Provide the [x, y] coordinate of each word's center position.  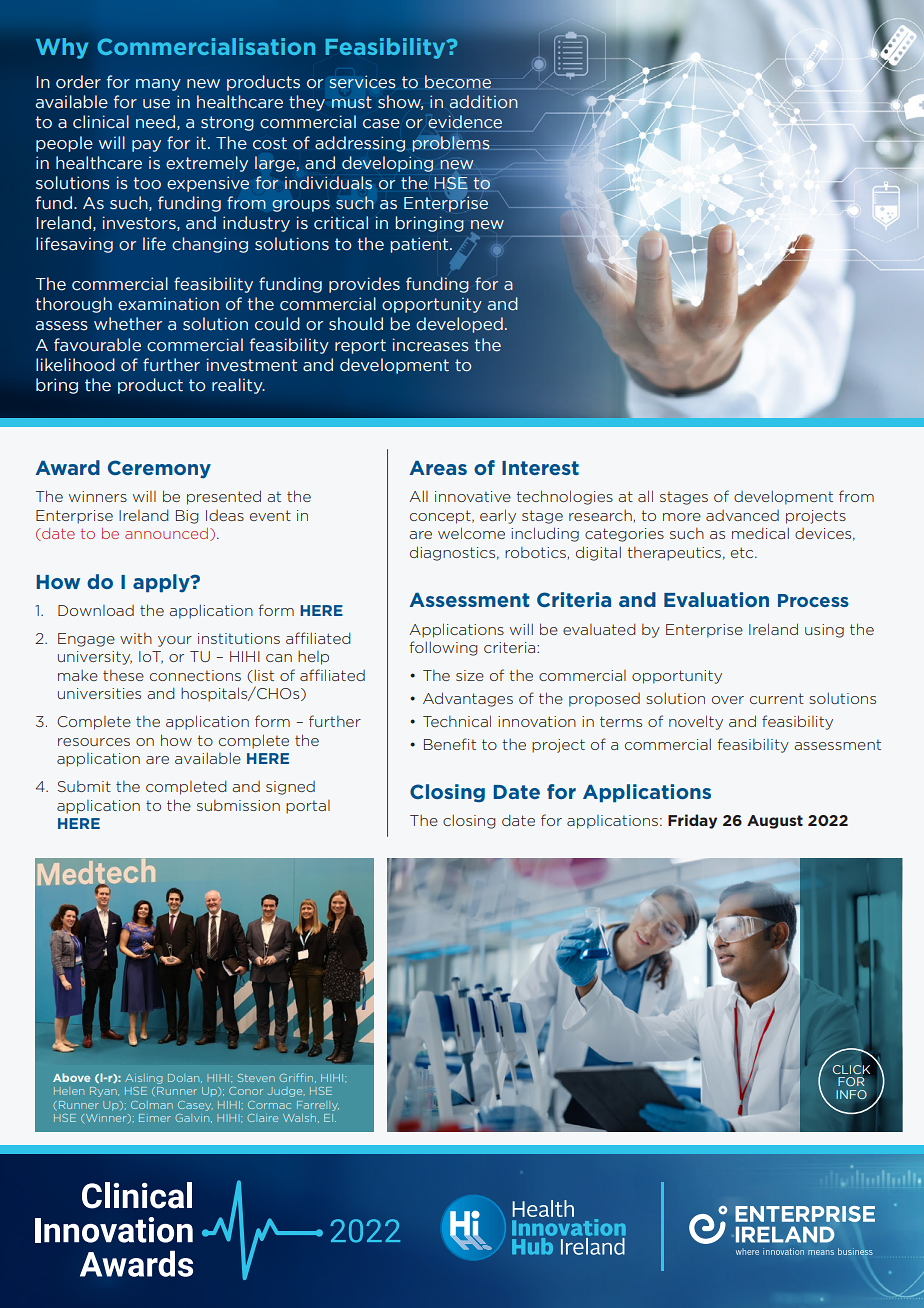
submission [238, 805]
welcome [471, 533]
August [775, 822]
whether [128, 324]
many [158, 85]
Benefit [450, 744]
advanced [742, 515]
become [458, 82]
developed [459, 325]
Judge [286, 1092]
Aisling [144, 1079]
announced [168, 534]
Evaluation [716, 599]
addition [484, 102]
